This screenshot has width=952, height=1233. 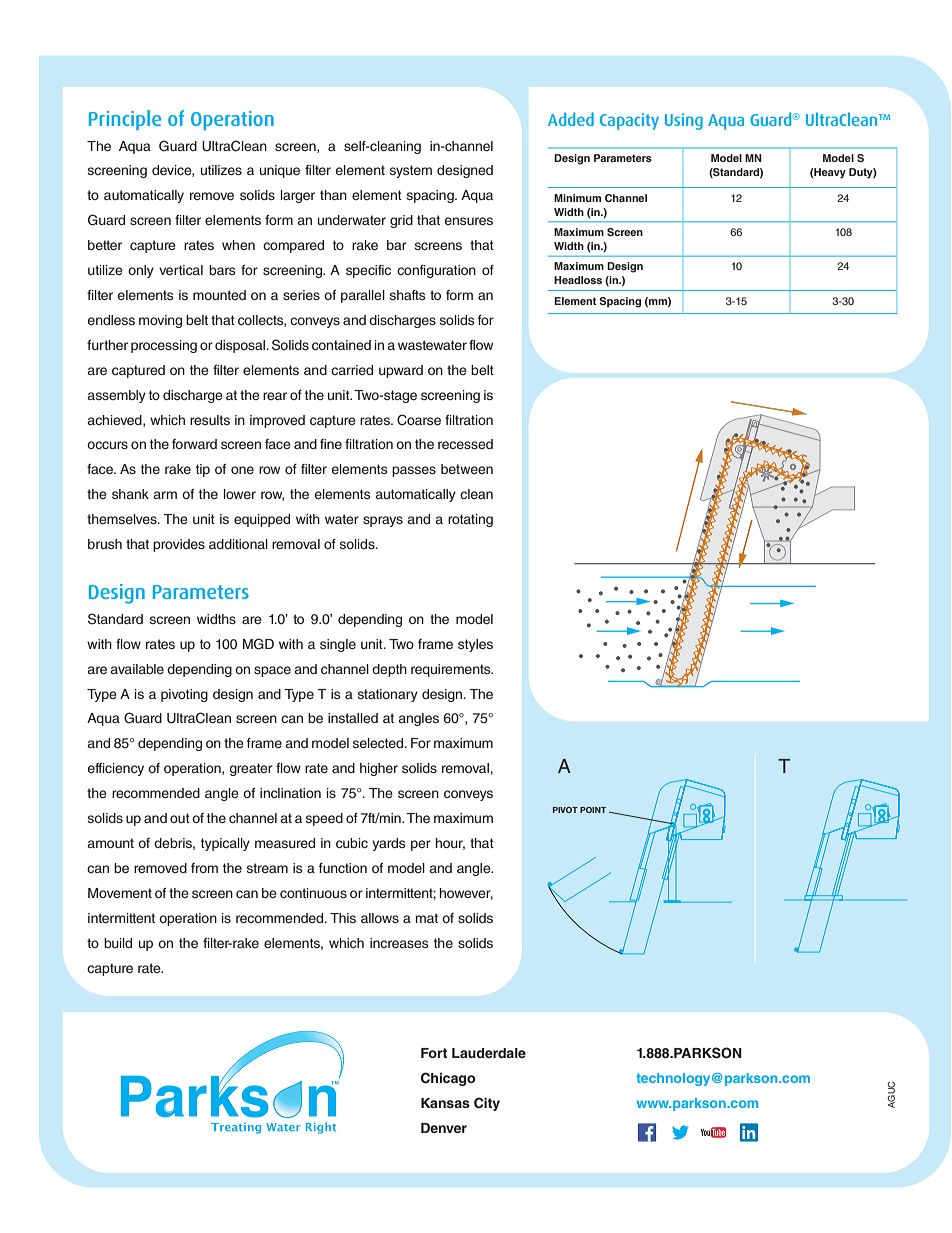 What do you see at coordinates (118, 943) in the screenshot?
I see `build` at bounding box center [118, 943].
